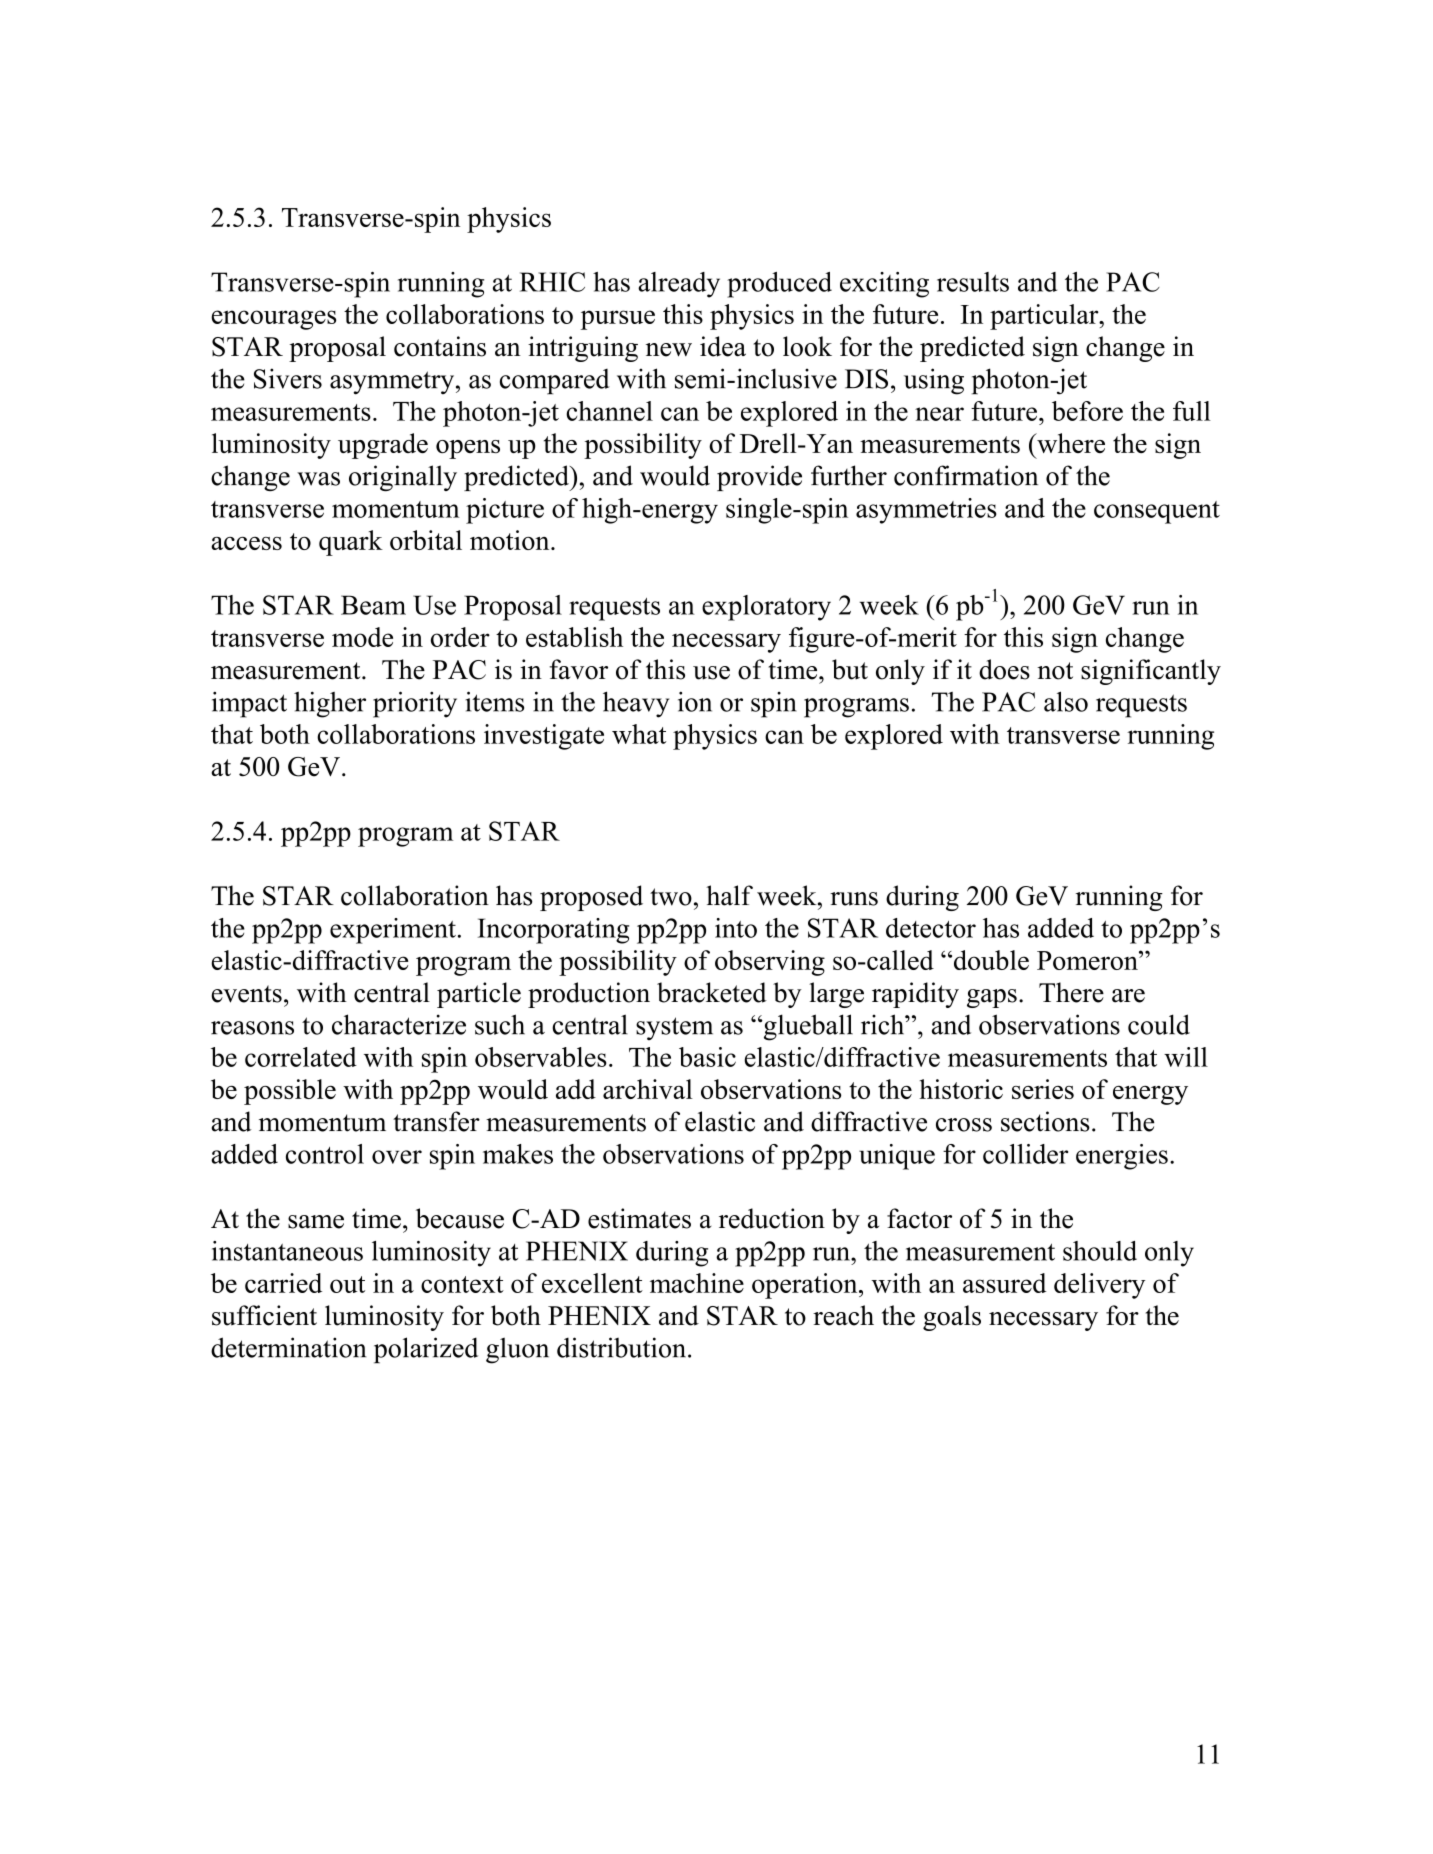 The image size is (1433, 1854). I want to click on priority, so click(415, 704).
